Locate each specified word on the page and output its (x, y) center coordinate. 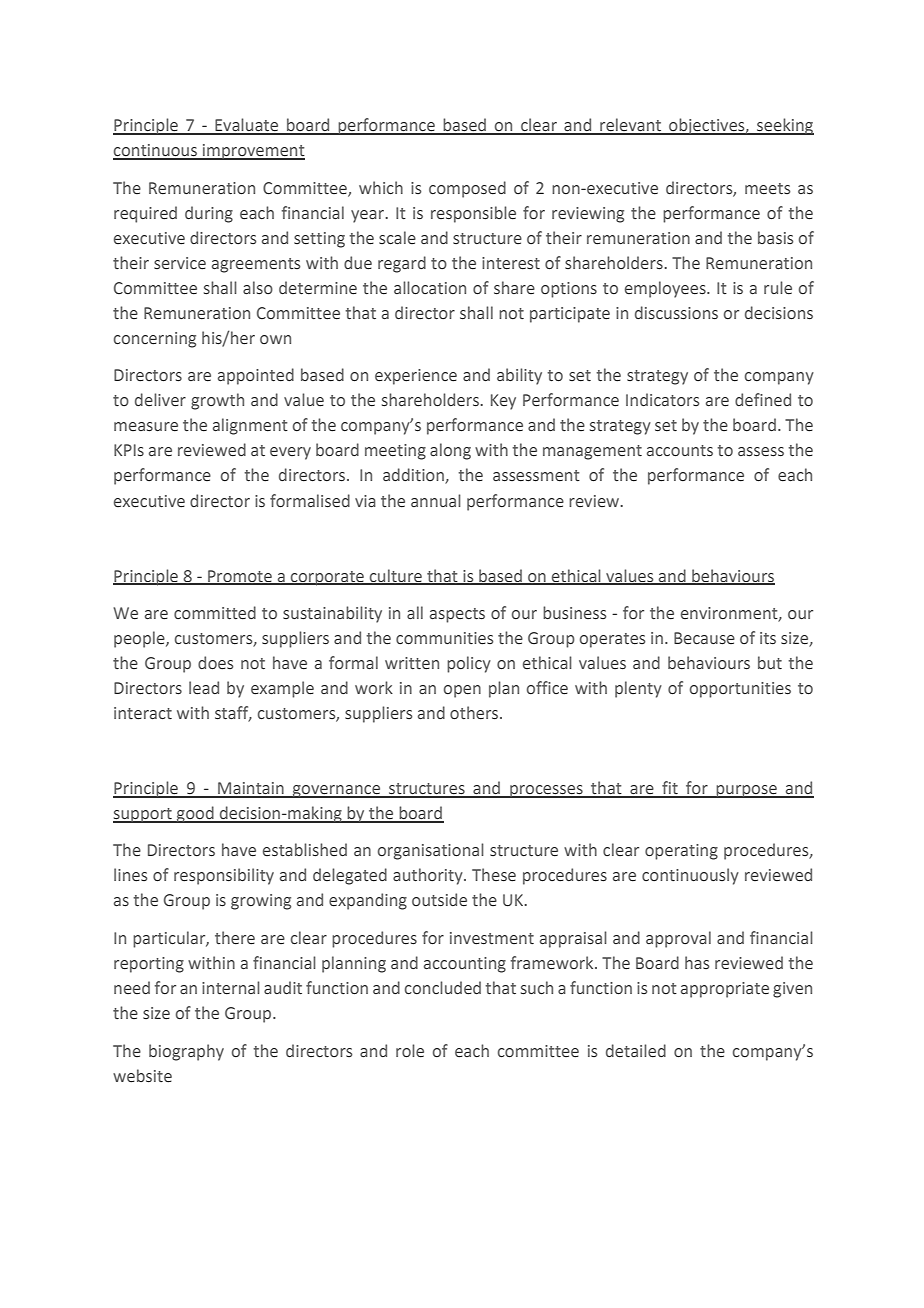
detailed (636, 1051)
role (410, 1051)
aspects (457, 615)
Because (704, 638)
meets (767, 189)
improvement (253, 152)
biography (186, 1052)
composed (467, 189)
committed (215, 613)
